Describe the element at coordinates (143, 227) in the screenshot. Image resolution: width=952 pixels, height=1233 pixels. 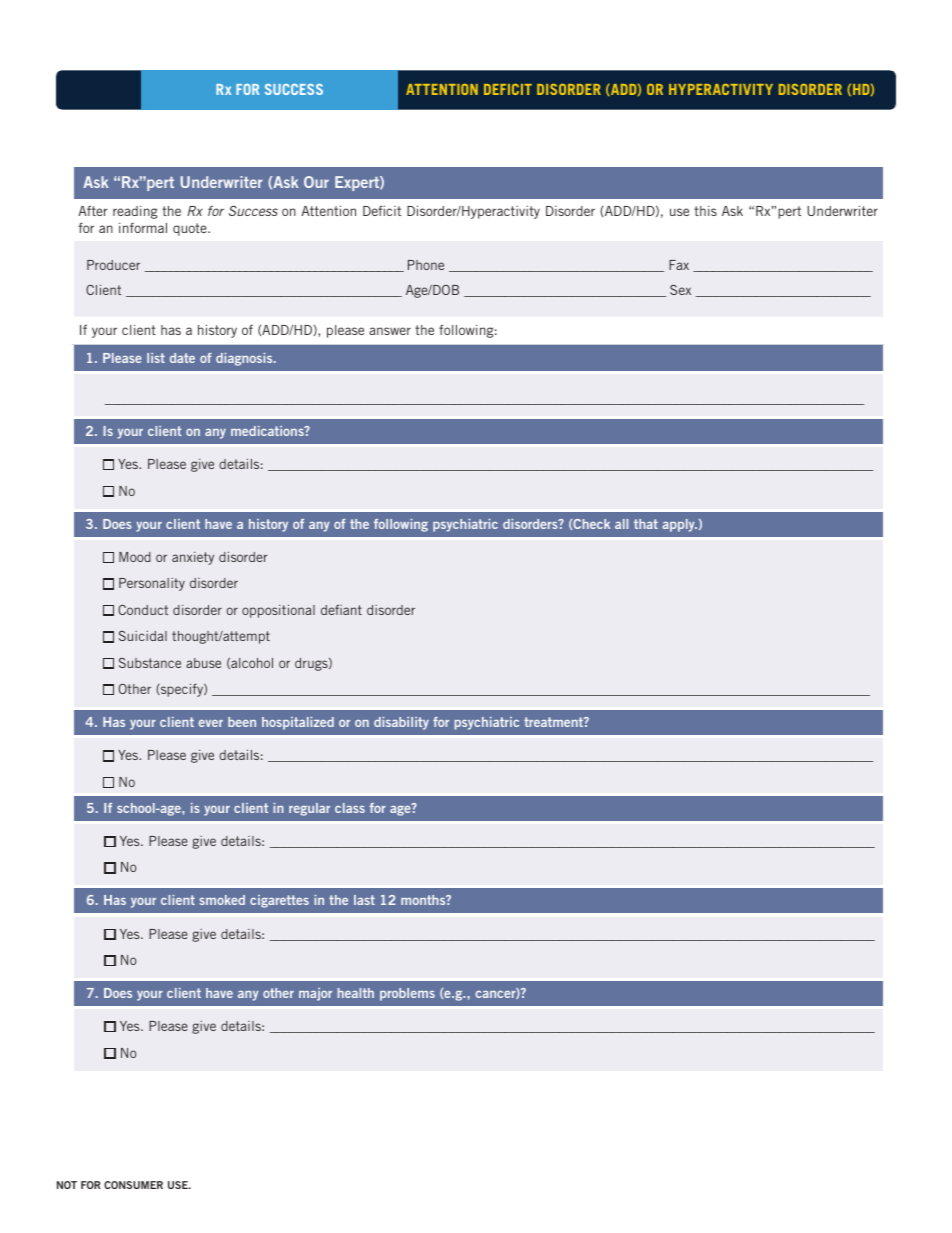
I see `informal` at that location.
